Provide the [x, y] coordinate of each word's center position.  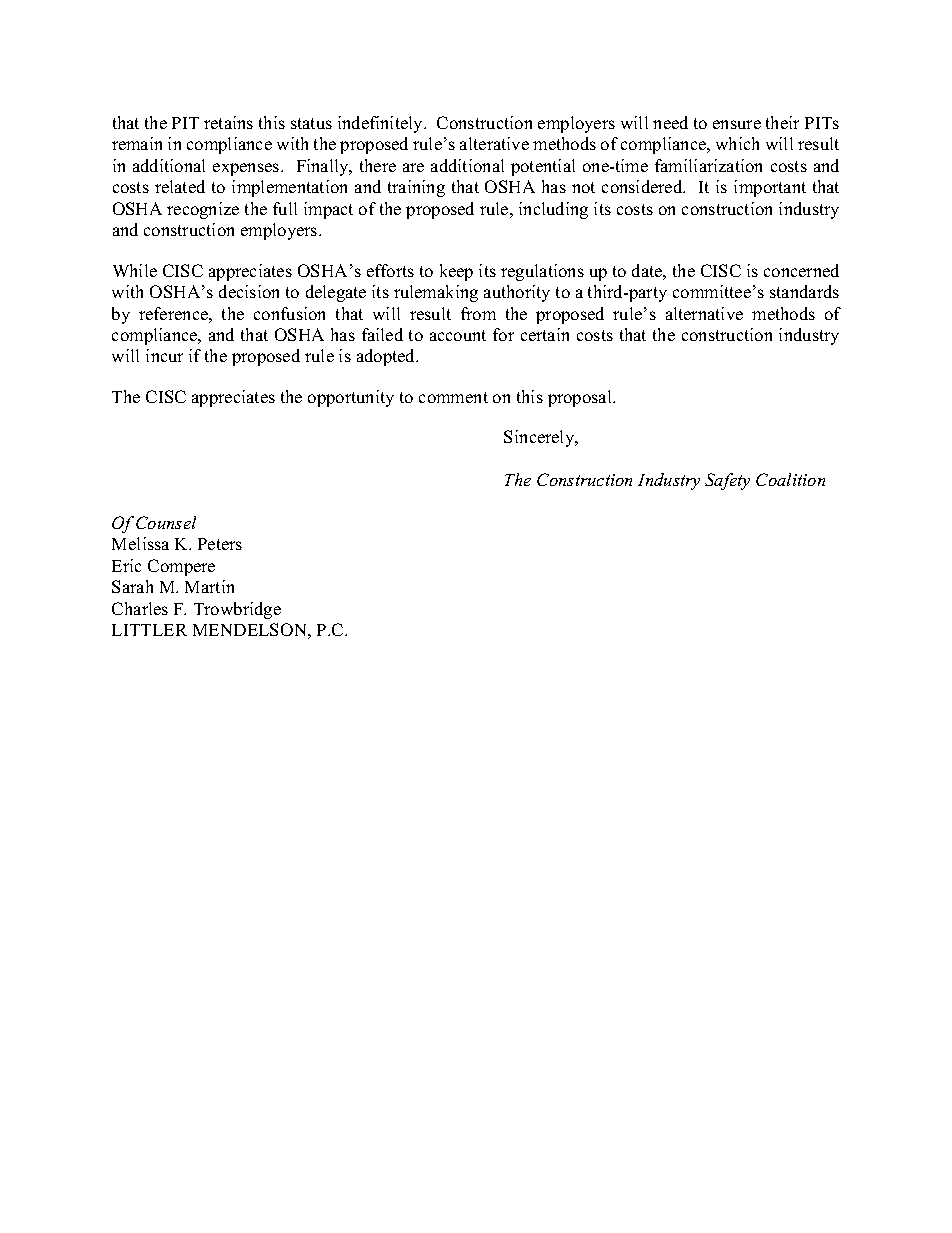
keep [456, 272]
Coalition [790, 479]
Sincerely [540, 438]
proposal [581, 398]
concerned [801, 270]
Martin [209, 586]
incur [164, 355]
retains [228, 122]
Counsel [166, 522]
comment [453, 397]
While [135, 270]
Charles [140, 608]
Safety [727, 481]
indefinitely [382, 124]
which [737, 143]
